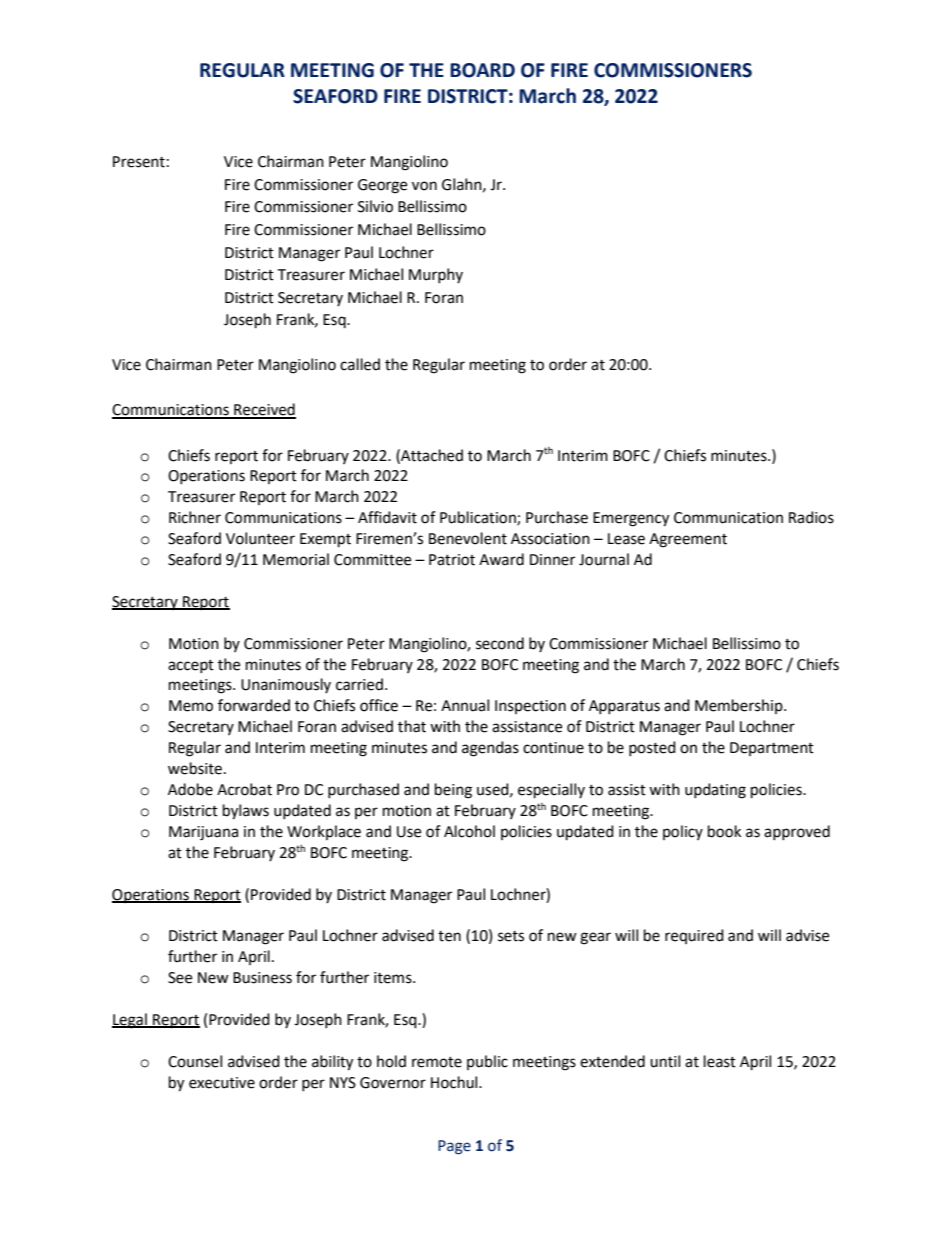  Describe the element at coordinates (482, 70) in the image. I see `BOARD` at that location.
